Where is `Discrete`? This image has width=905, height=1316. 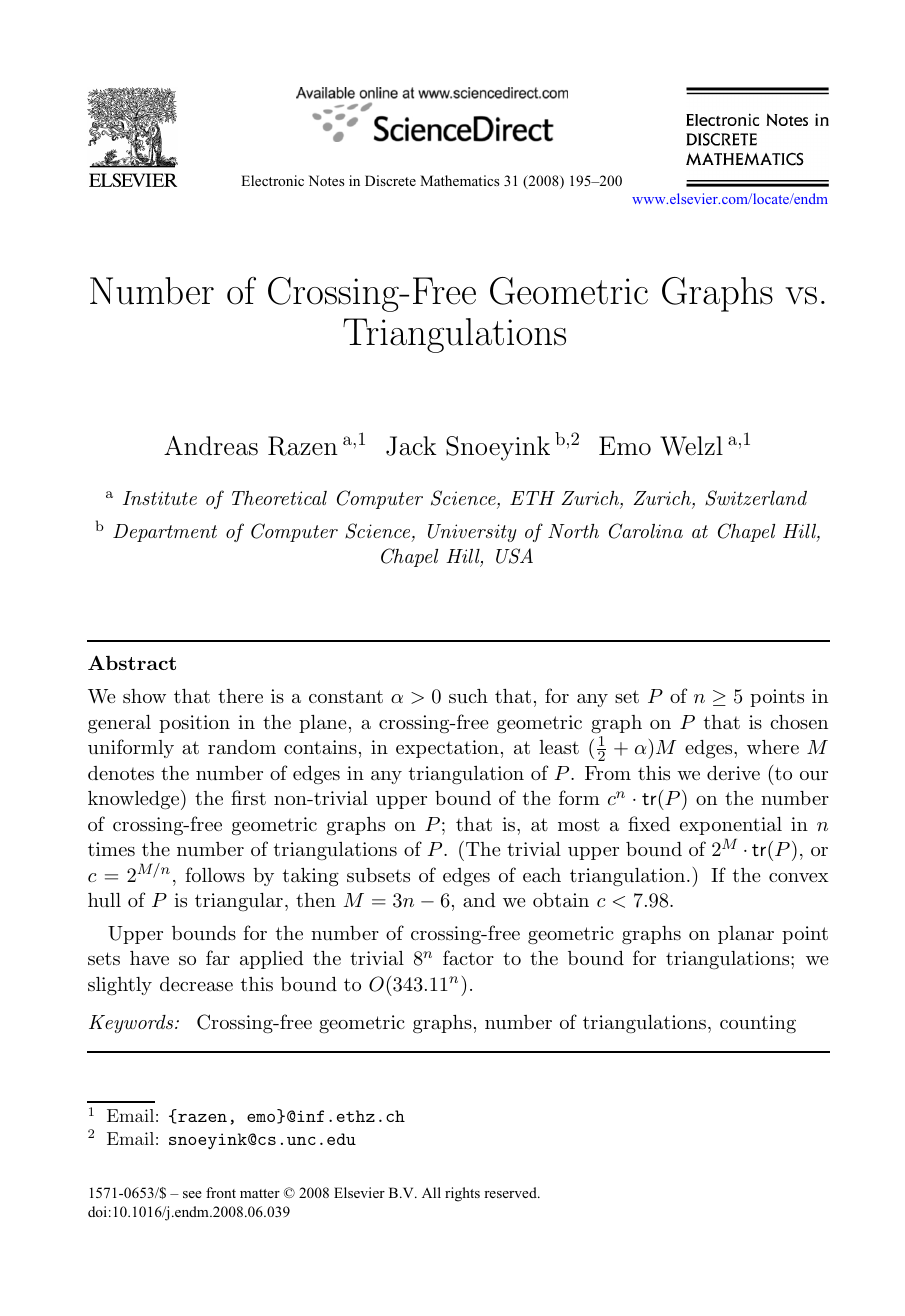 Discrete is located at coordinates (390, 180).
